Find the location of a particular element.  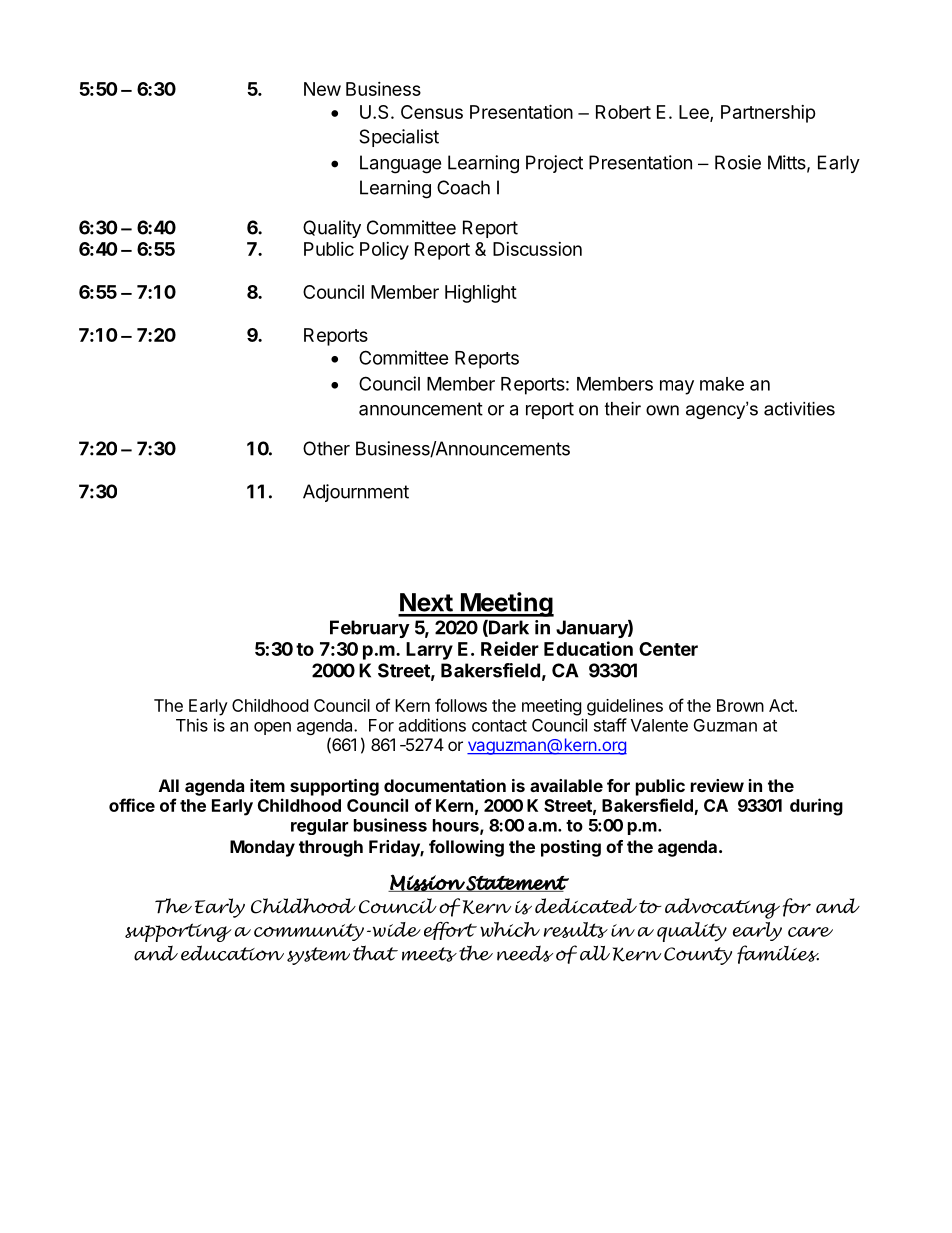

Larry is located at coordinates (429, 651).
